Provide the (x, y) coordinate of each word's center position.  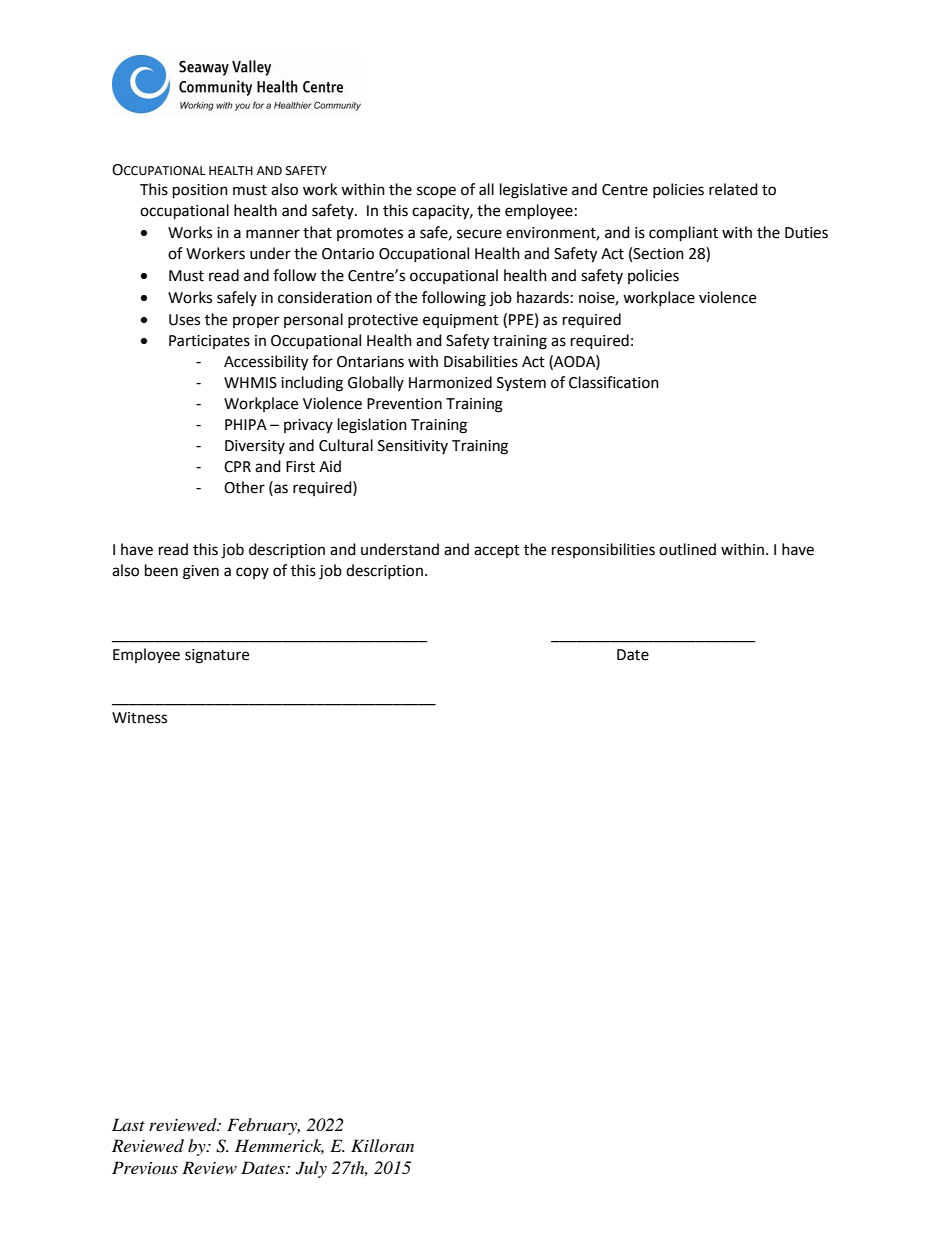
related (733, 189)
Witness (139, 718)
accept (497, 551)
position (200, 191)
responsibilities (603, 550)
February (263, 1126)
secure (479, 234)
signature (217, 656)
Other (244, 487)
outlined (687, 549)
